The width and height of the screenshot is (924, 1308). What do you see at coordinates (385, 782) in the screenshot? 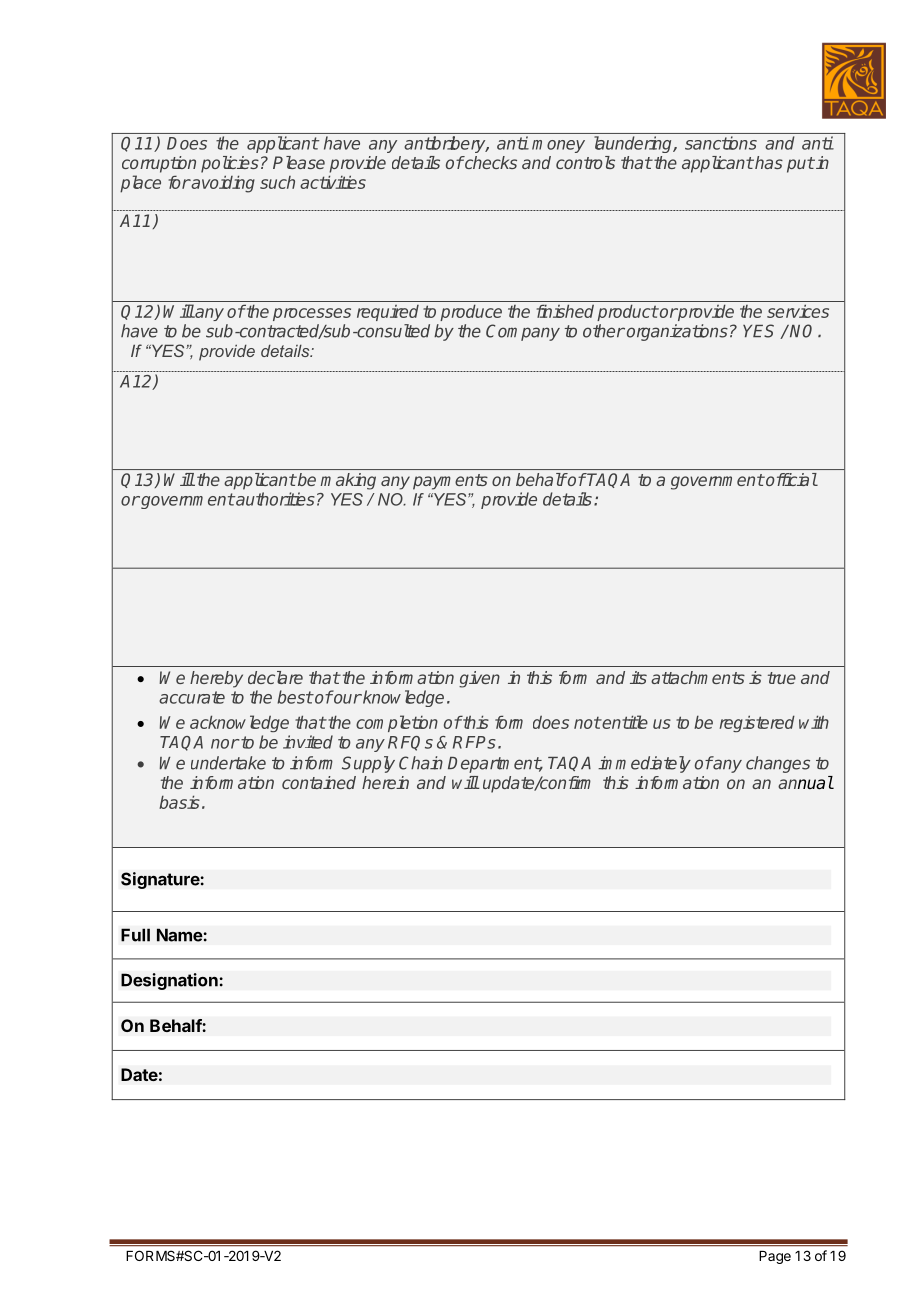
I see `herein` at bounding box center [385, 782].
